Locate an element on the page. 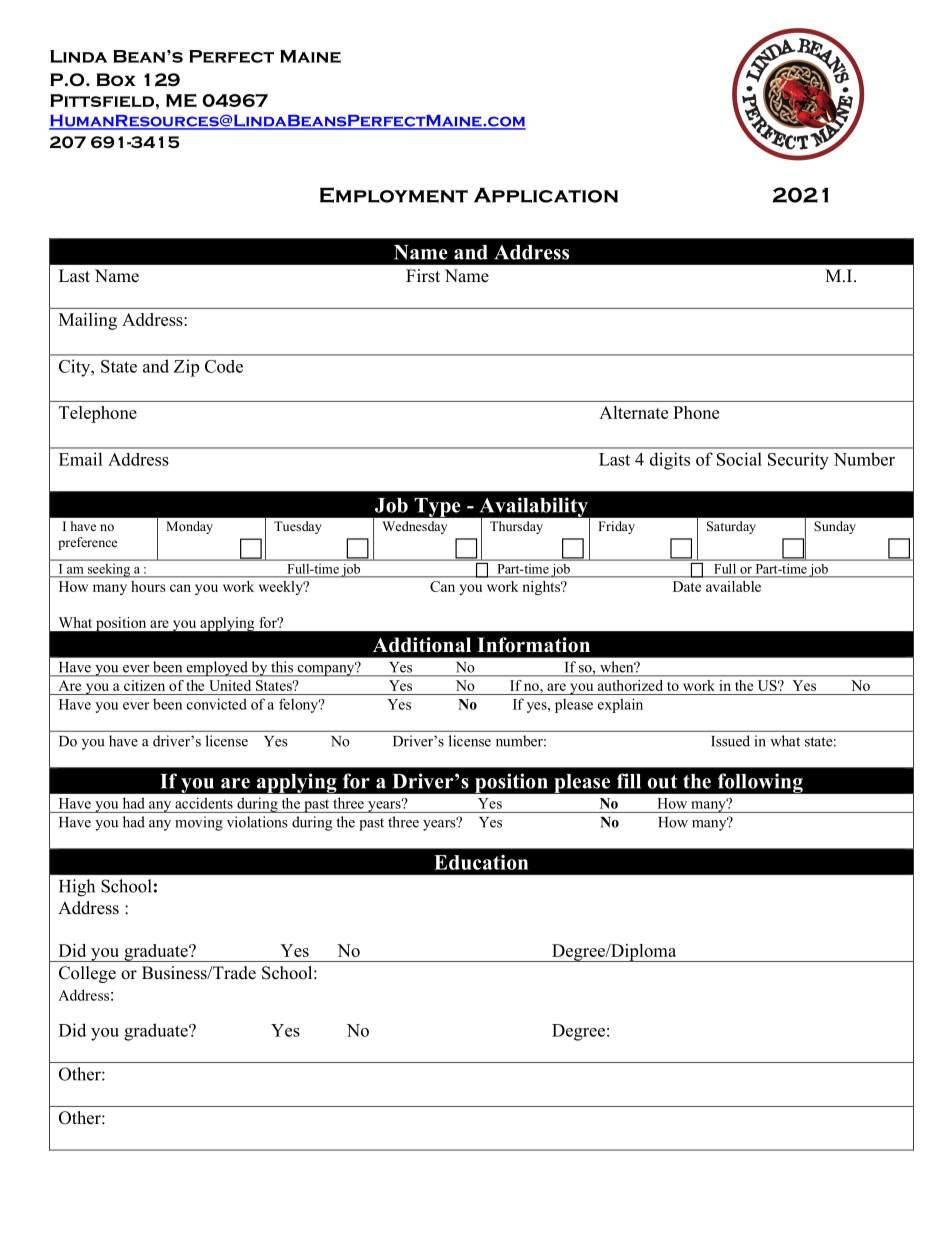 Image resolution: width=952 pixels, height=1233 pixels. Issued is located at coordinates (730, 741).
